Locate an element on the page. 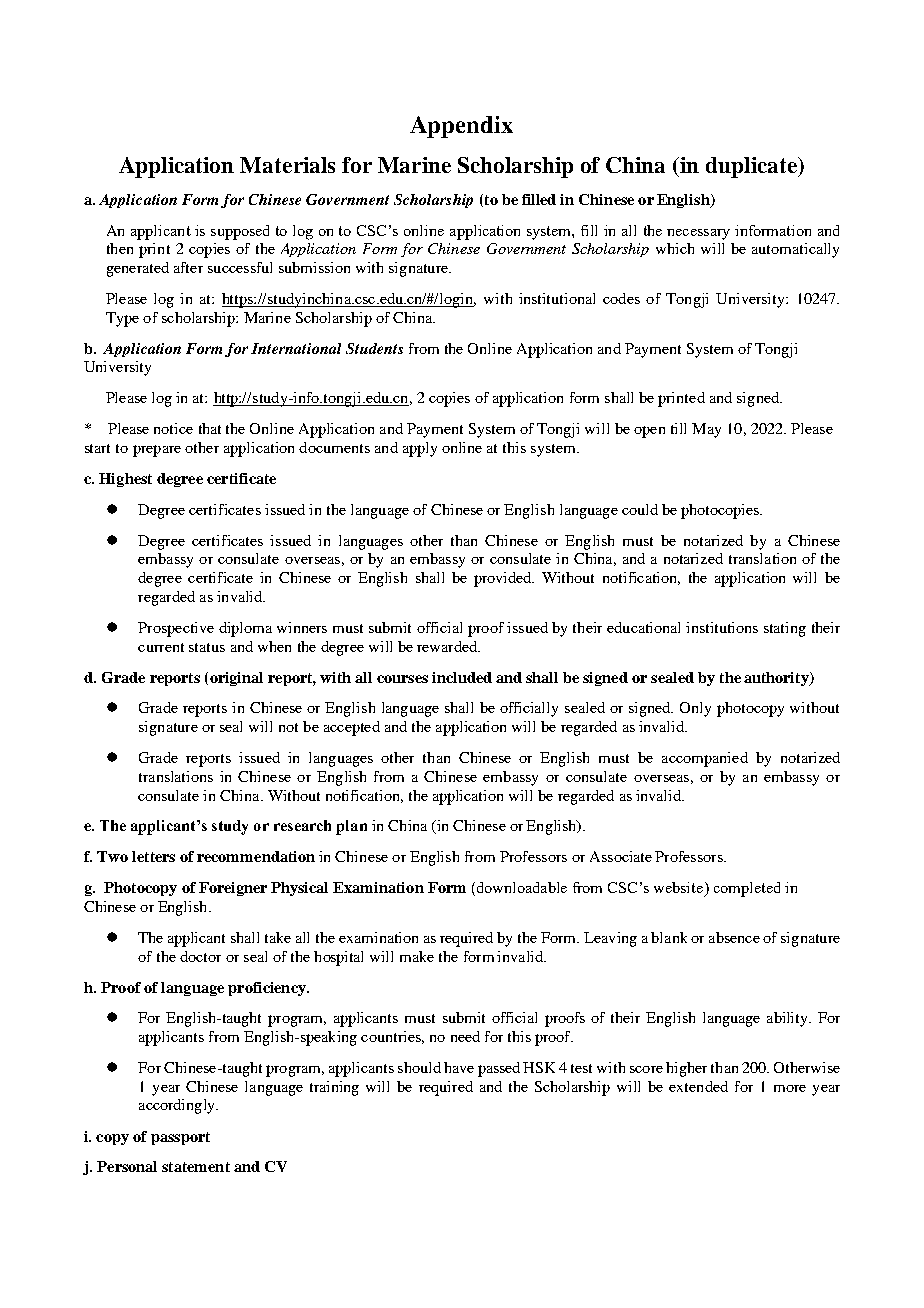  passport is located at coordinates (180, 1138).
